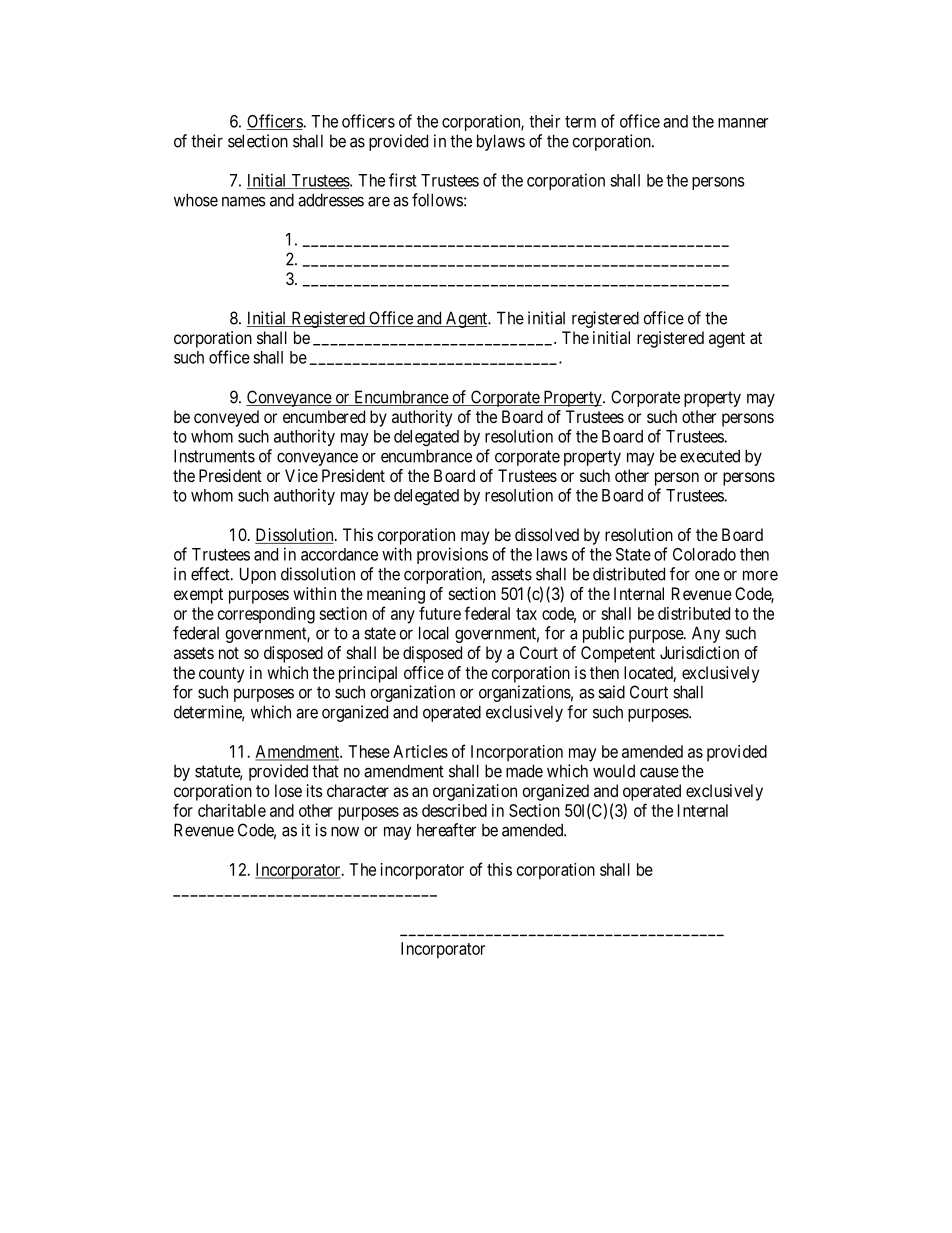 The height and width of the screenshot is (1233, 952). Describe the element at coordinates (707, 576) in the screenshot. I see `one` at that location.
